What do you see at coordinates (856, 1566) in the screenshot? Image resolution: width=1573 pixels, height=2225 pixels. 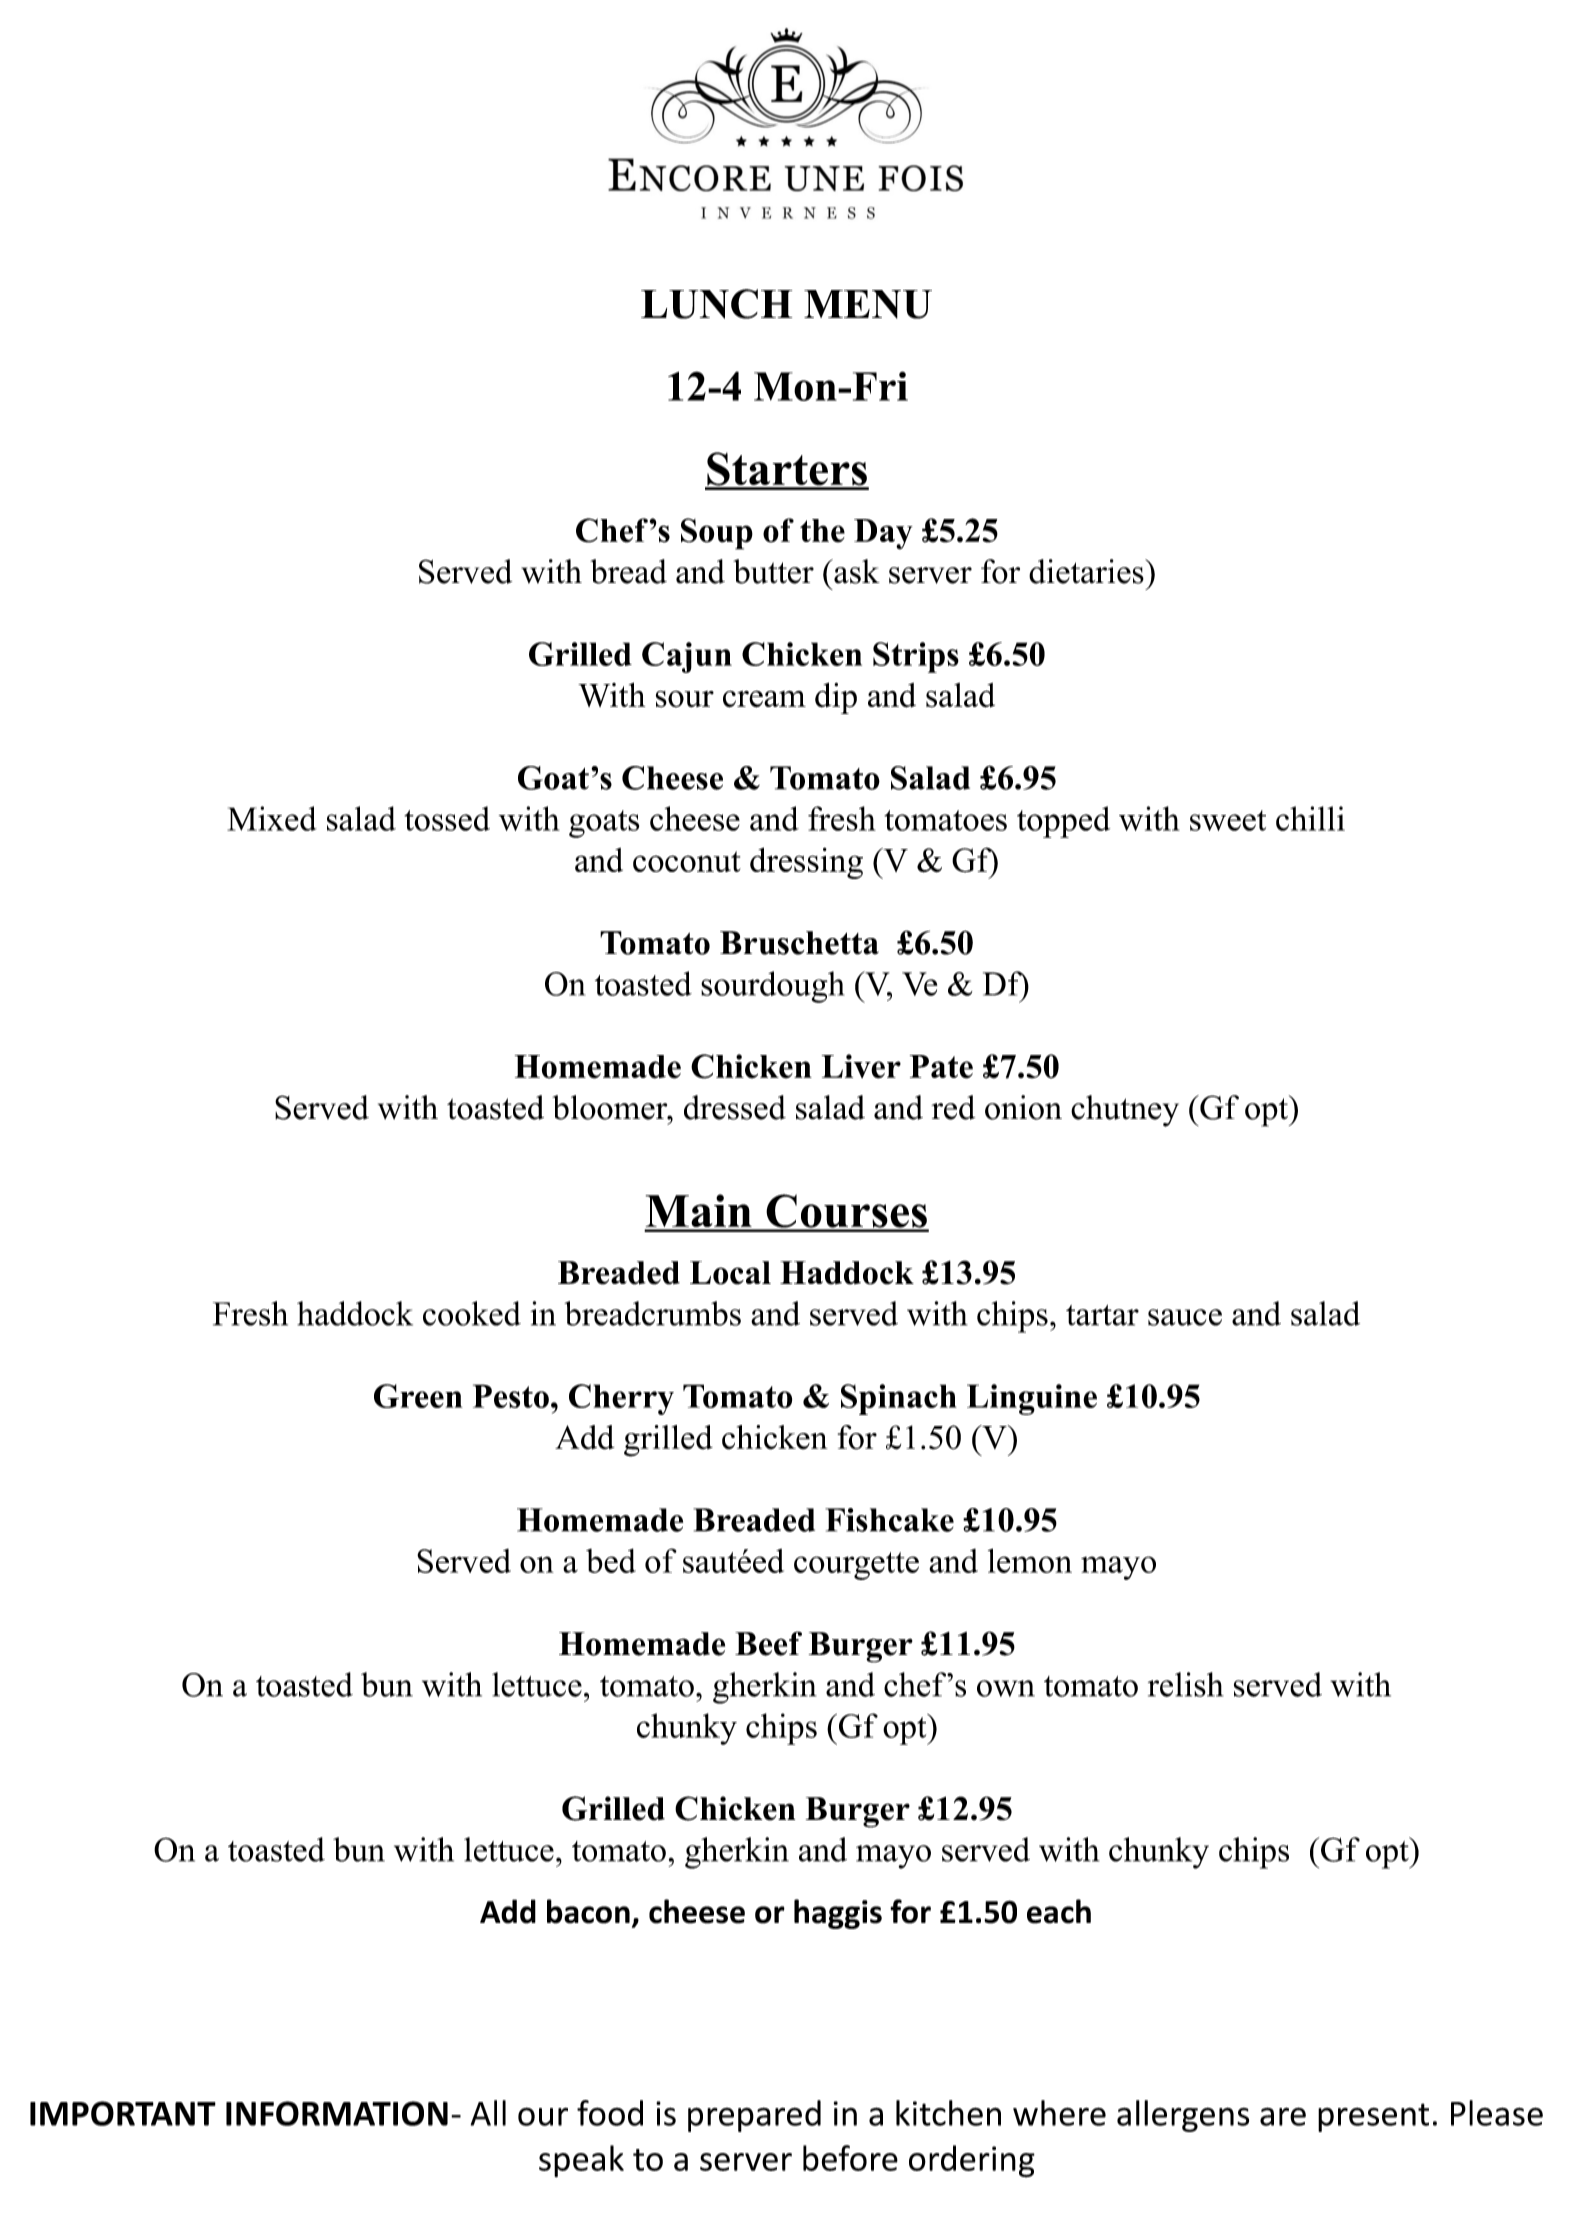 I see `courgette` at bounding box center [856, 1566].
